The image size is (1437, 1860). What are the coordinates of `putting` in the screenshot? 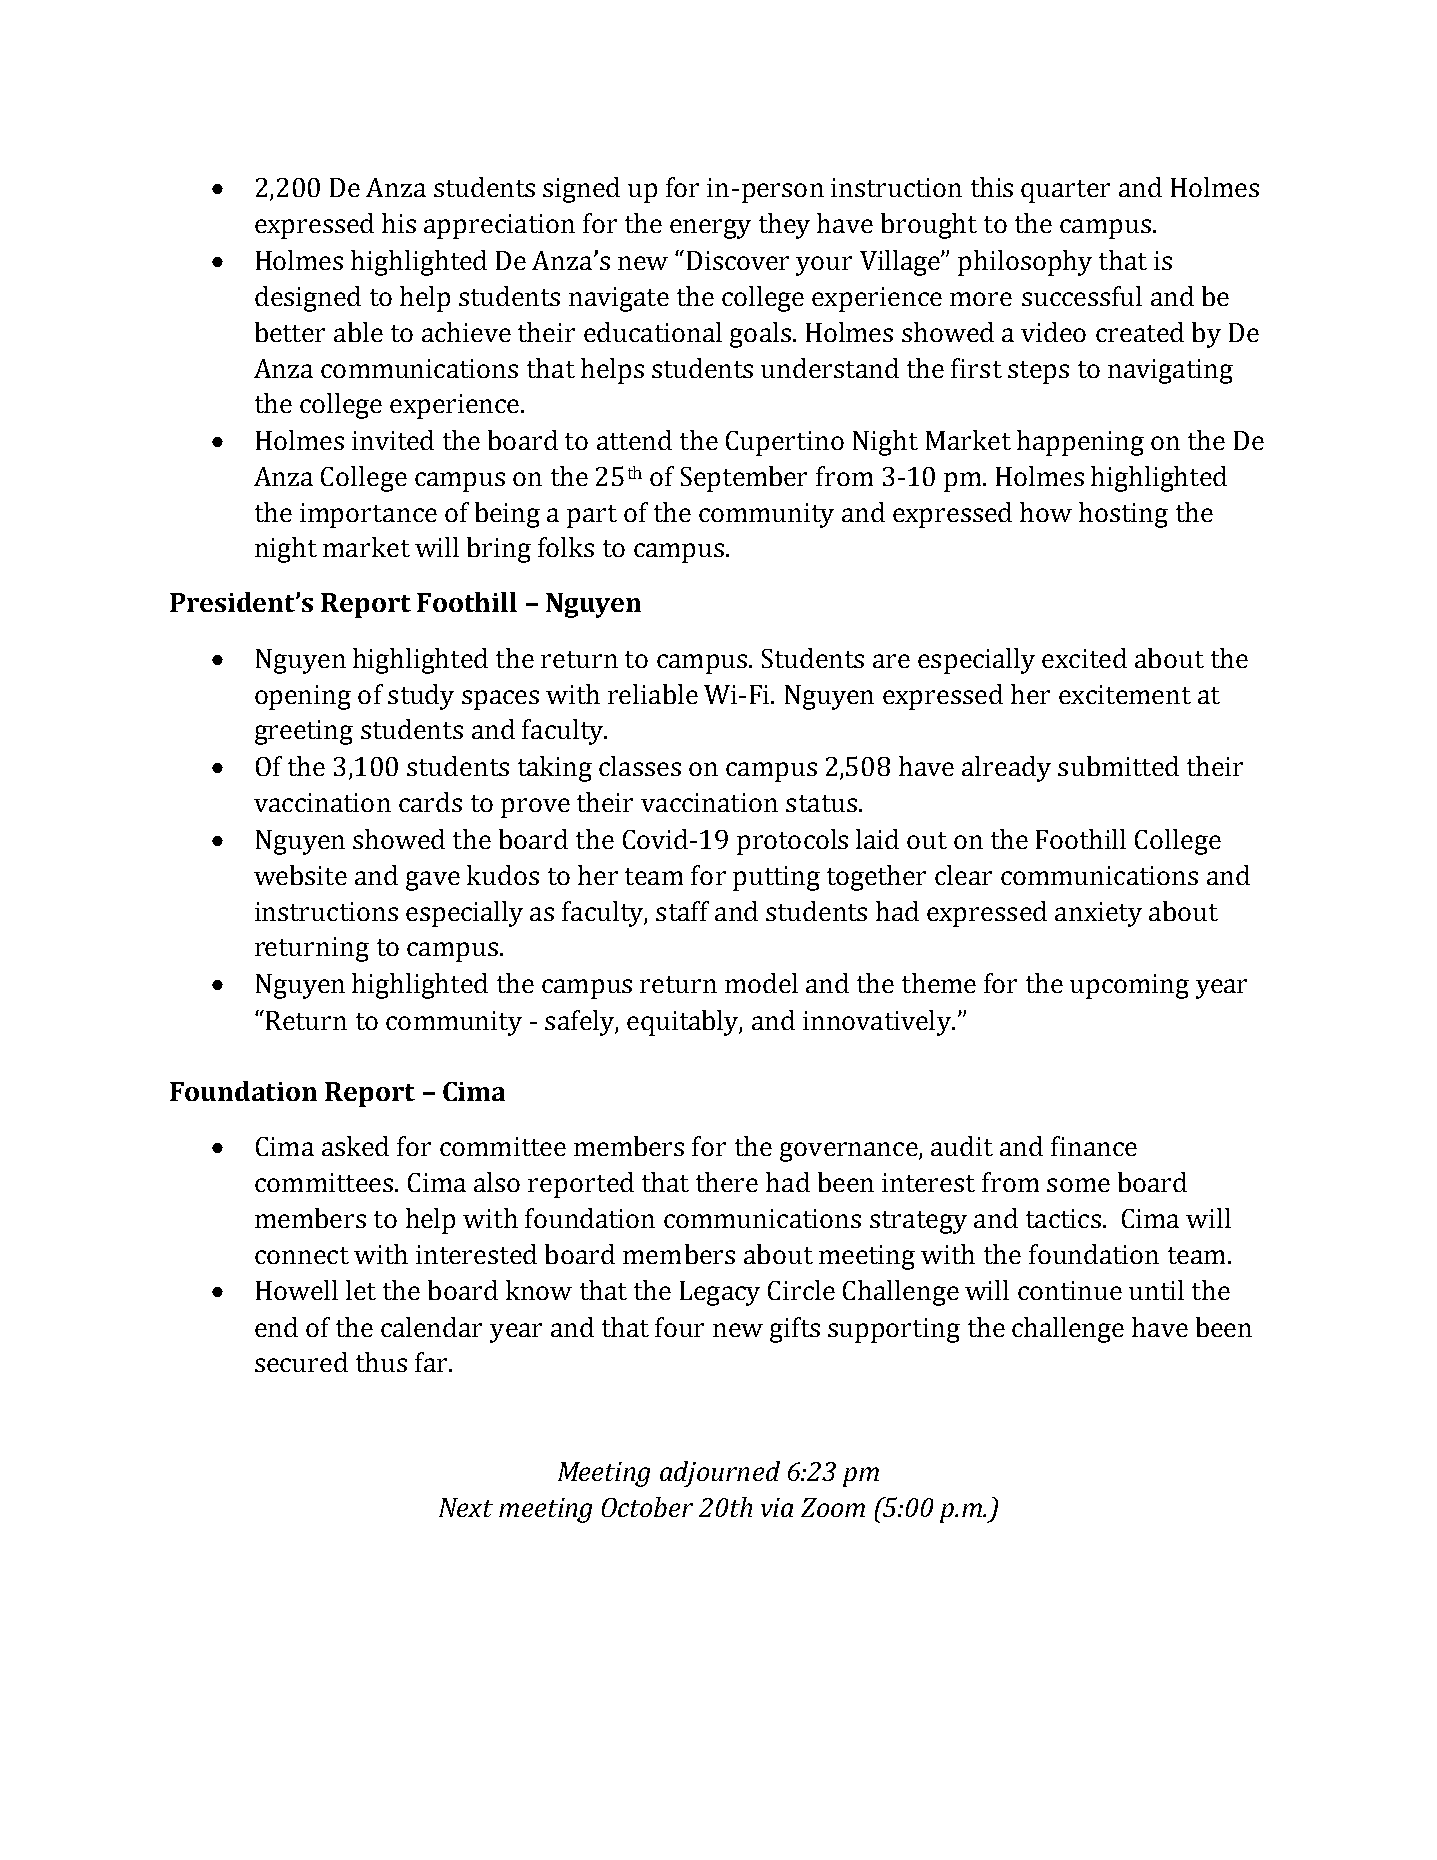 It's located at (776, 878).
